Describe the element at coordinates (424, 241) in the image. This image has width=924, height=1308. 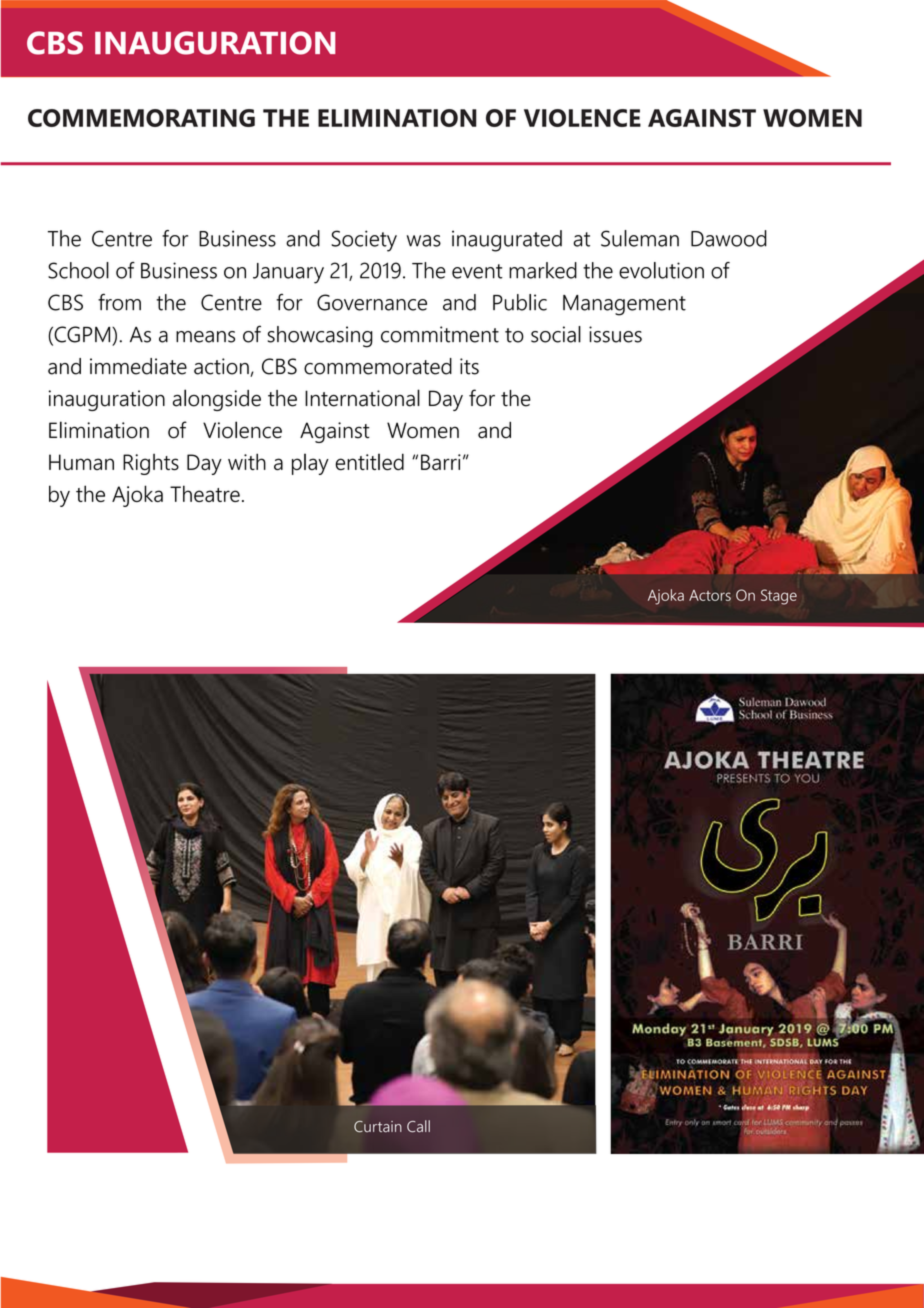
I see `was` at that location.
